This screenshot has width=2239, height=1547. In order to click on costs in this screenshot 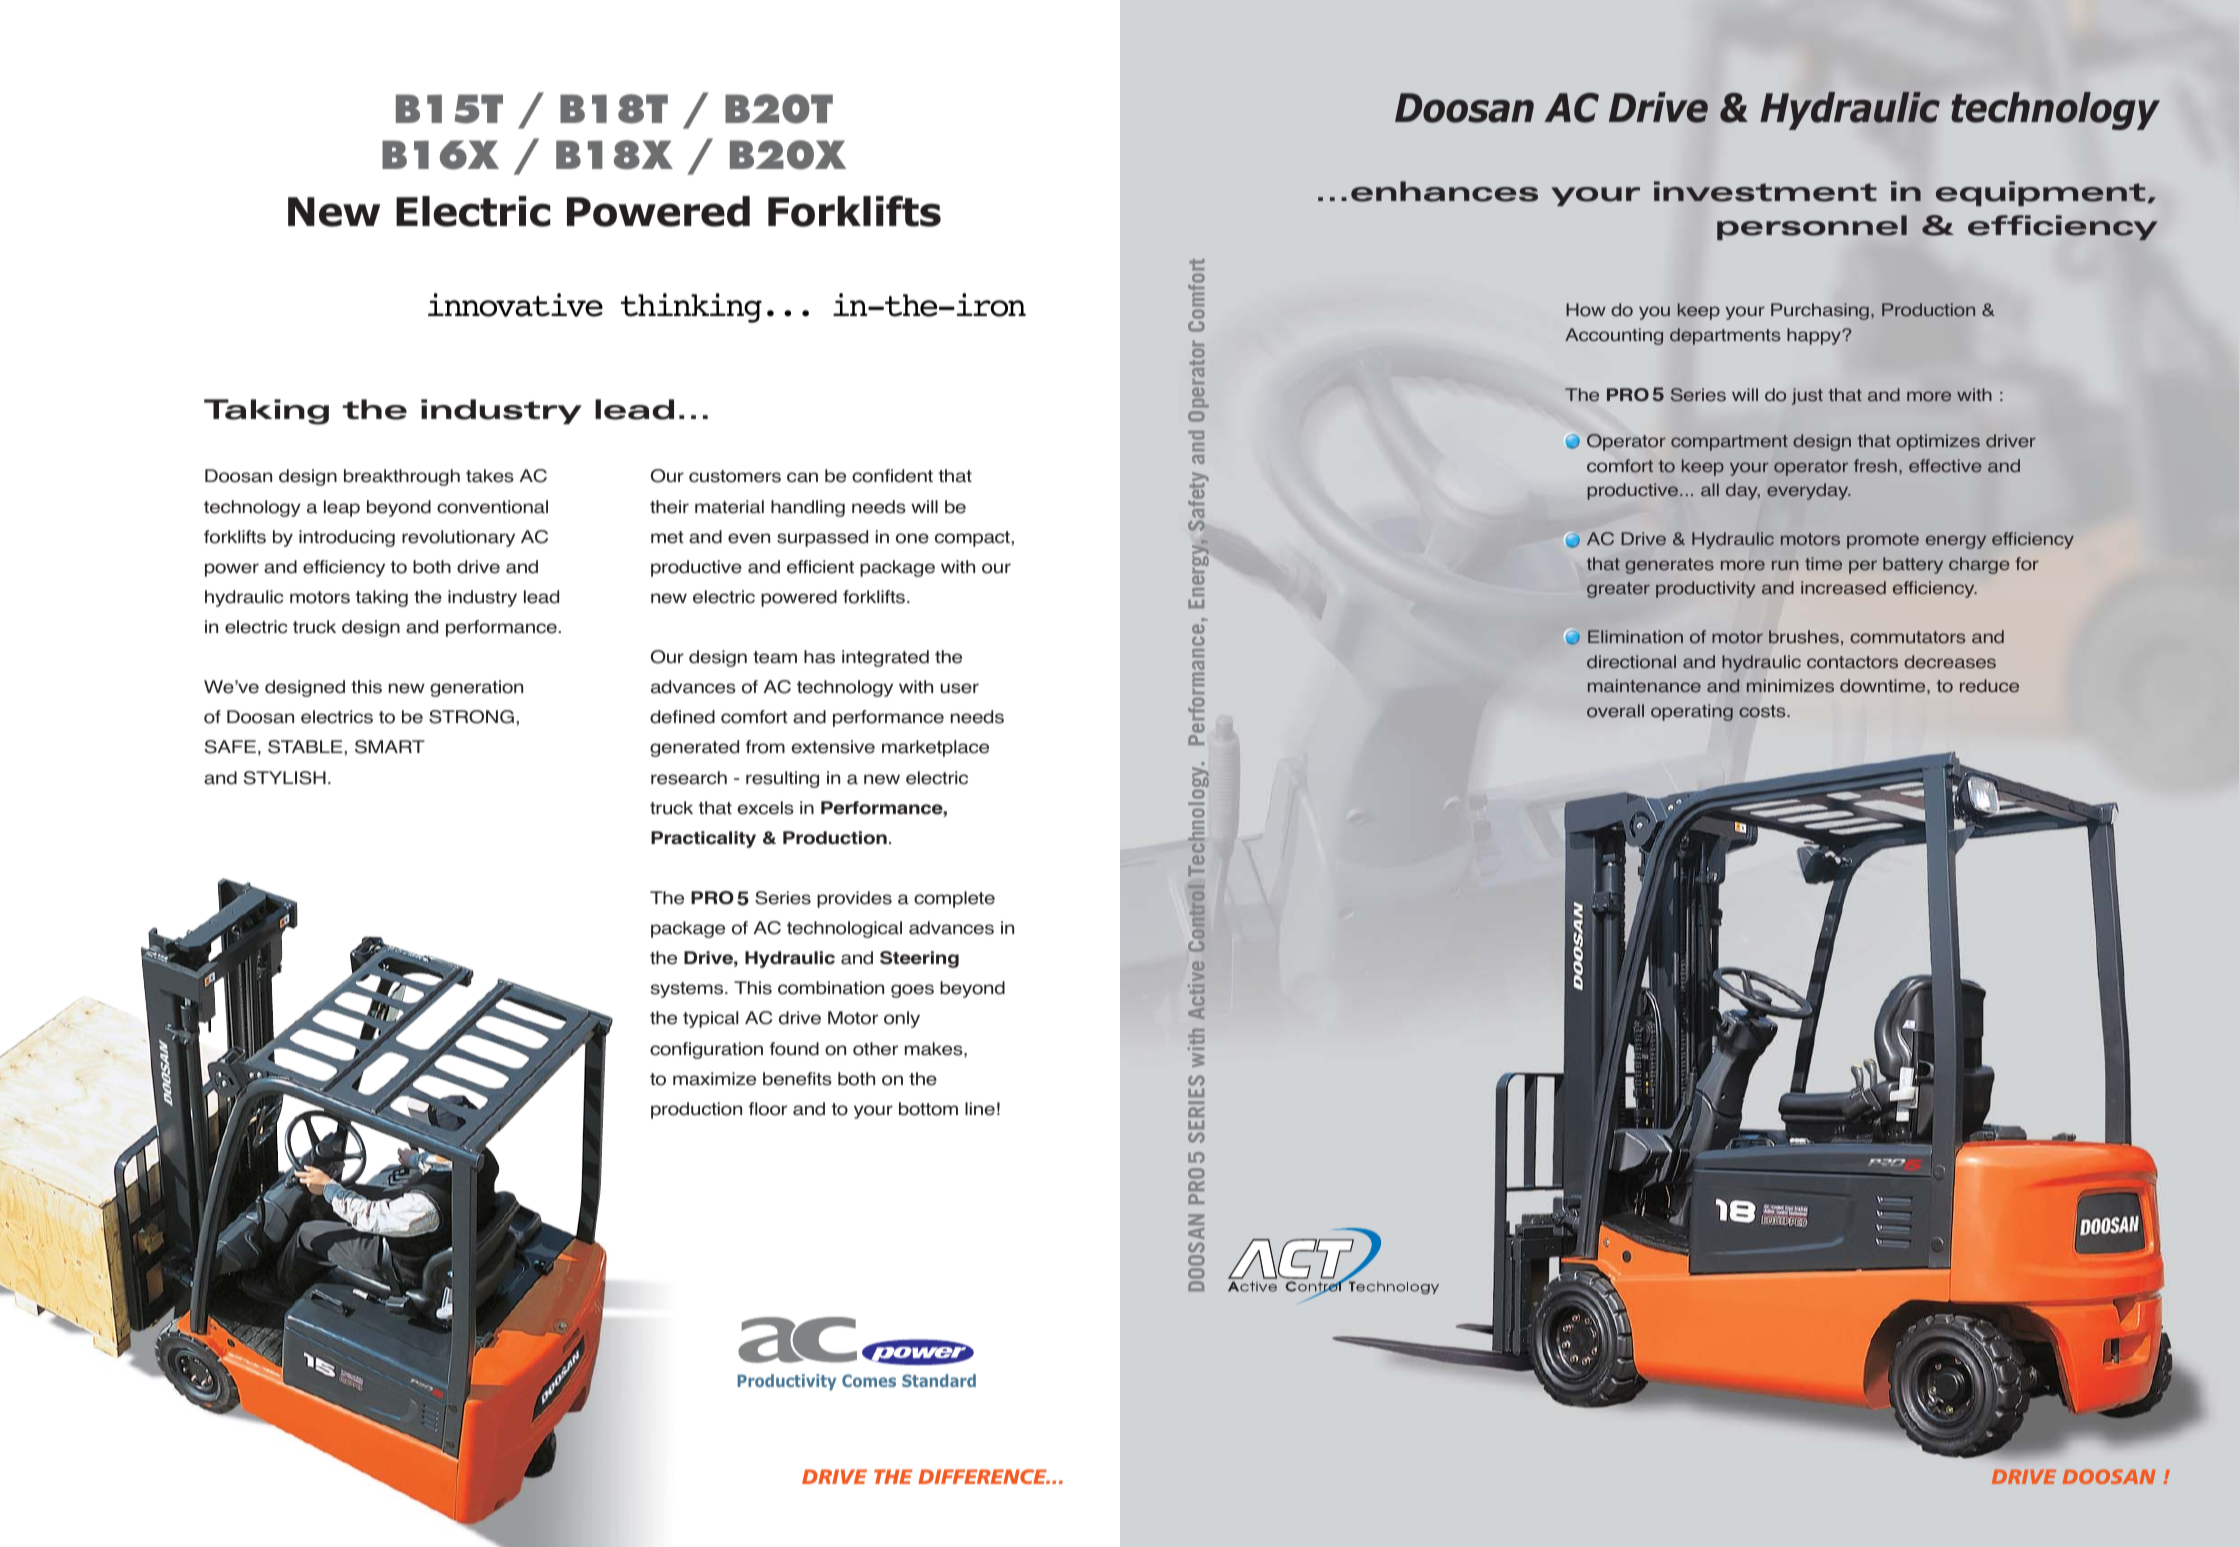, I will do `click(1763, 711)`.
